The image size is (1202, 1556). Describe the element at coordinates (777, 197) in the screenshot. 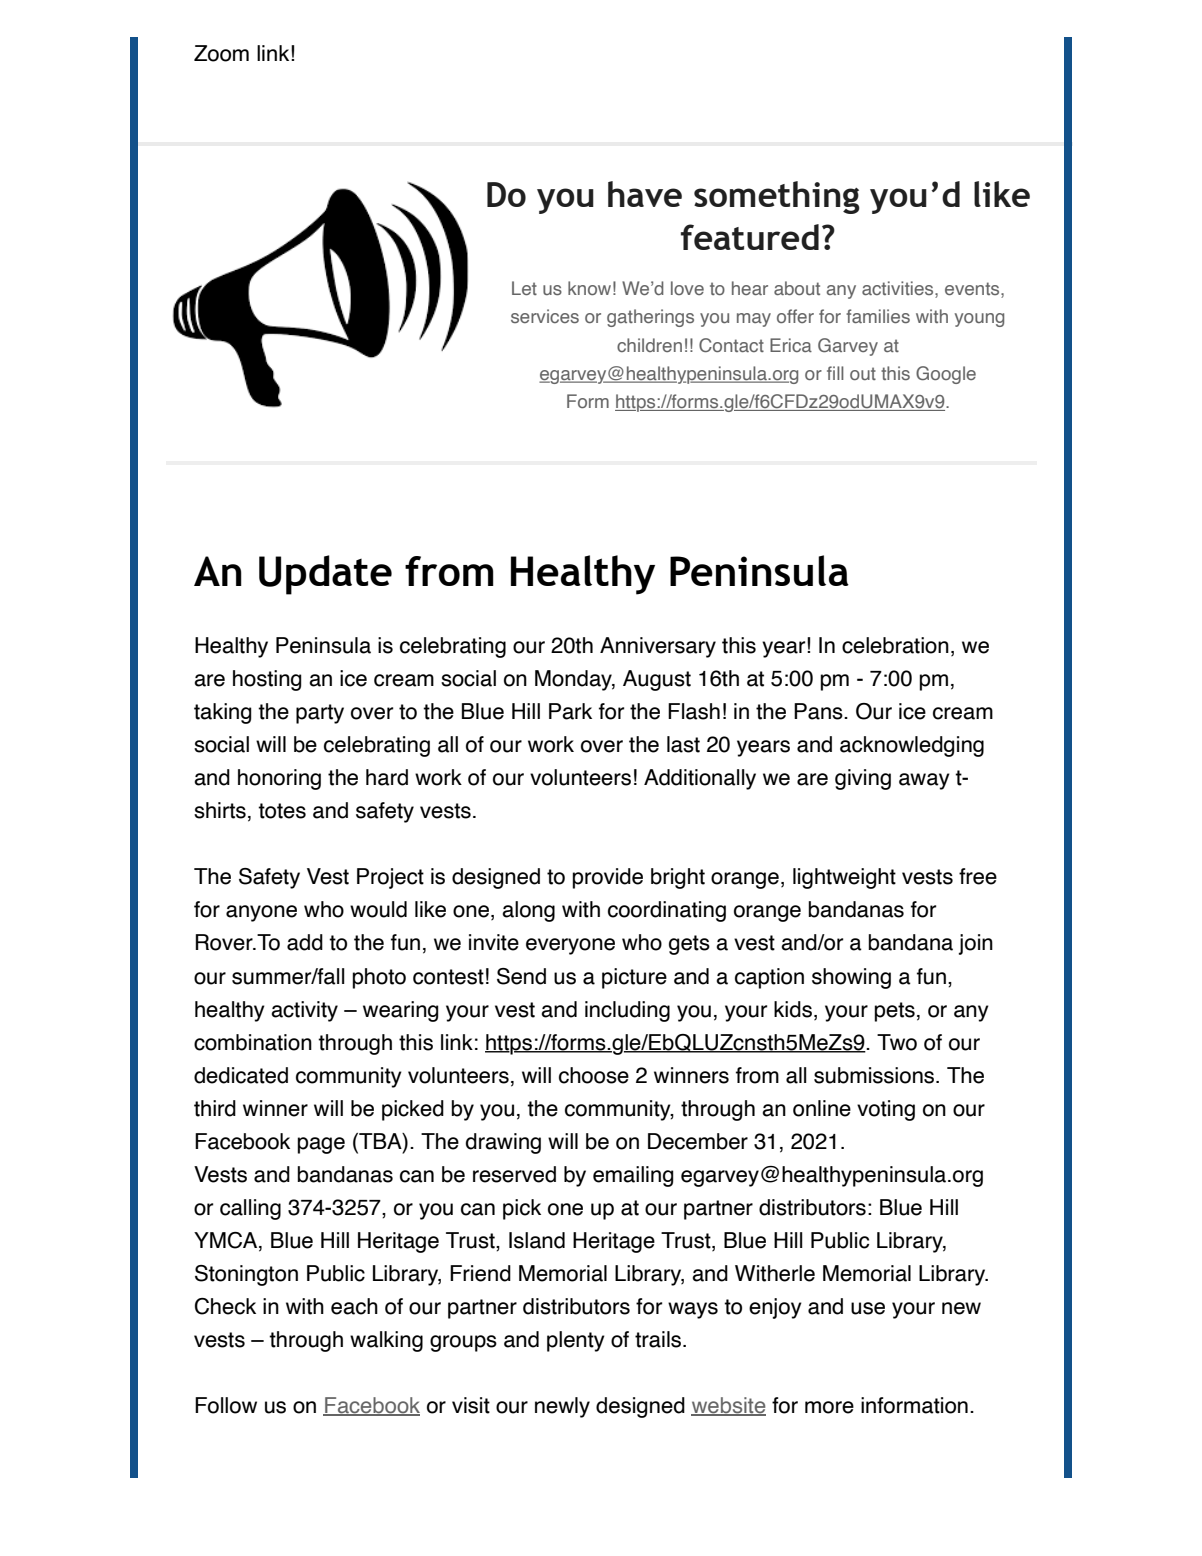

I see `something` at that location.
